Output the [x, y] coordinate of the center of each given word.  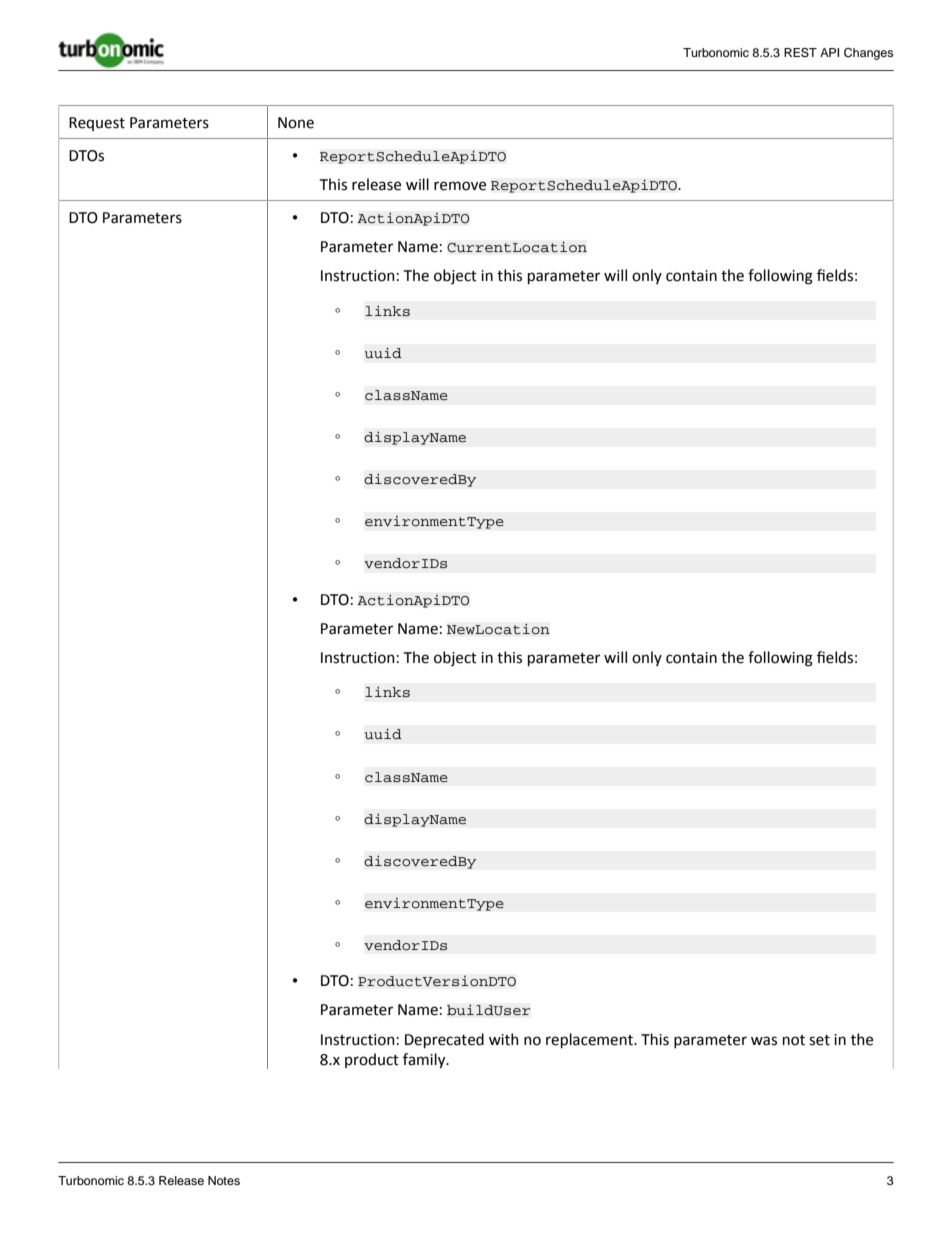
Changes [868, 54]
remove [460, 186]
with [504, 1039]
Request [97, 124]
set [819, 1040]
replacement [590, 1040]
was [764, 1041]
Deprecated [444, 1040]
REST [800, 53]
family [425, 1061]
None [296, 123]
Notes [224, 1180]
